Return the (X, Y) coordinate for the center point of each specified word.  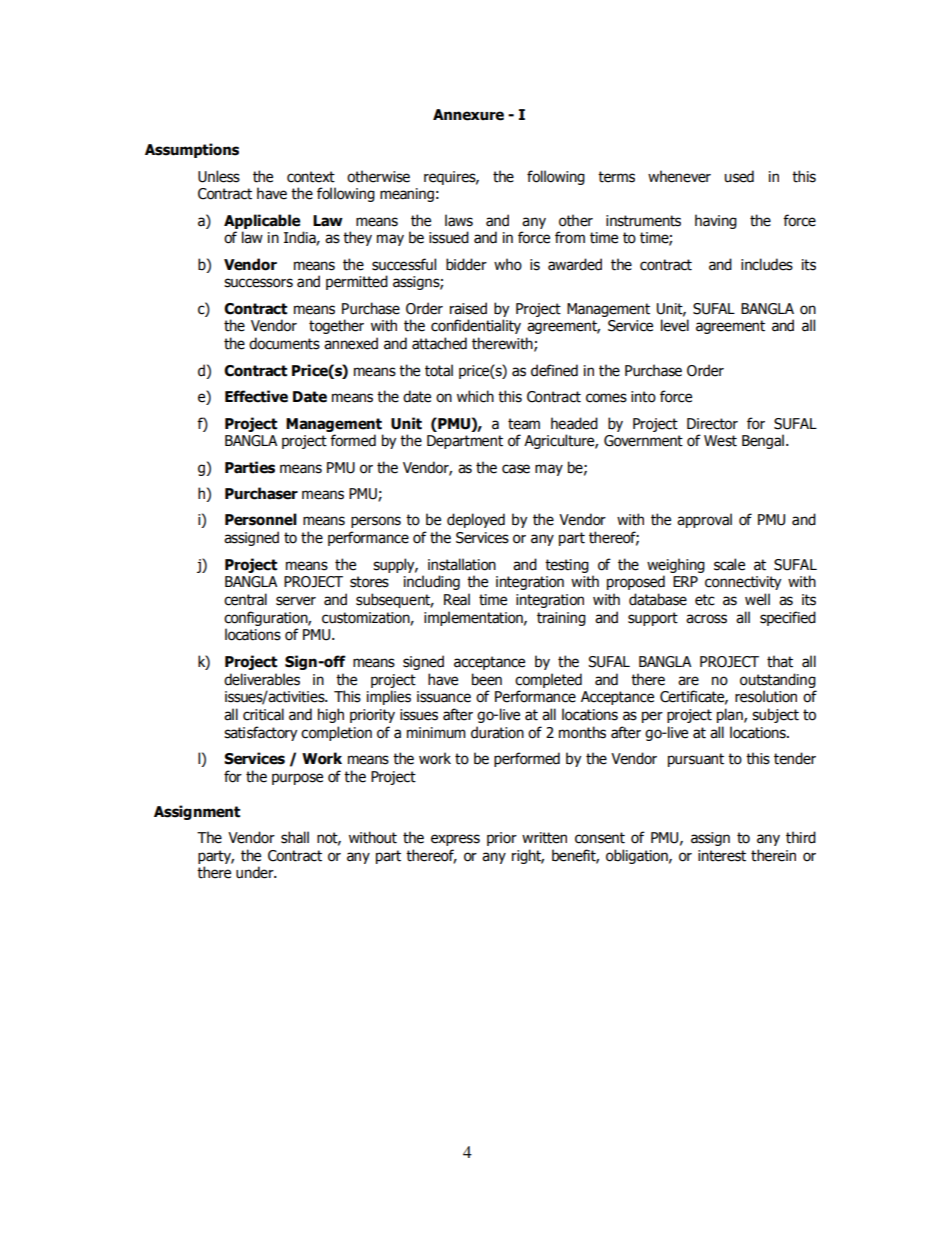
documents (284, 343)
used (739, 176)
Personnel (261, 519)
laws (459, 220)
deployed (476, 520)
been (487, 679)
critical (263, 714)
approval (704, 520)
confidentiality (476, 326)
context (311, 177)
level (675, 325)
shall (295, 837)
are (688, 681)
